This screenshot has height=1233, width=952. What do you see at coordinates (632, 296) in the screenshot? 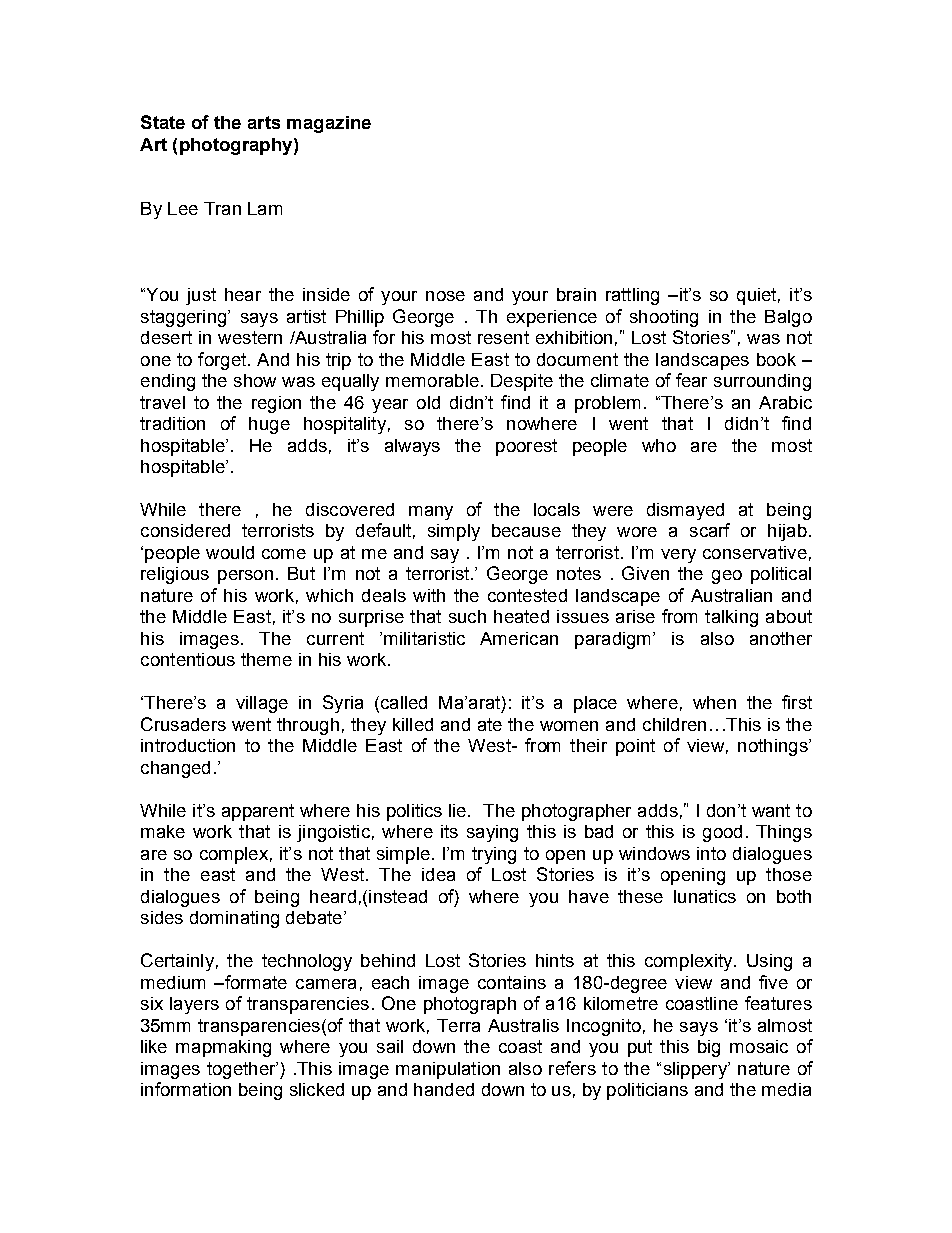
I see `rattling` at bounding box center [632, 296].
